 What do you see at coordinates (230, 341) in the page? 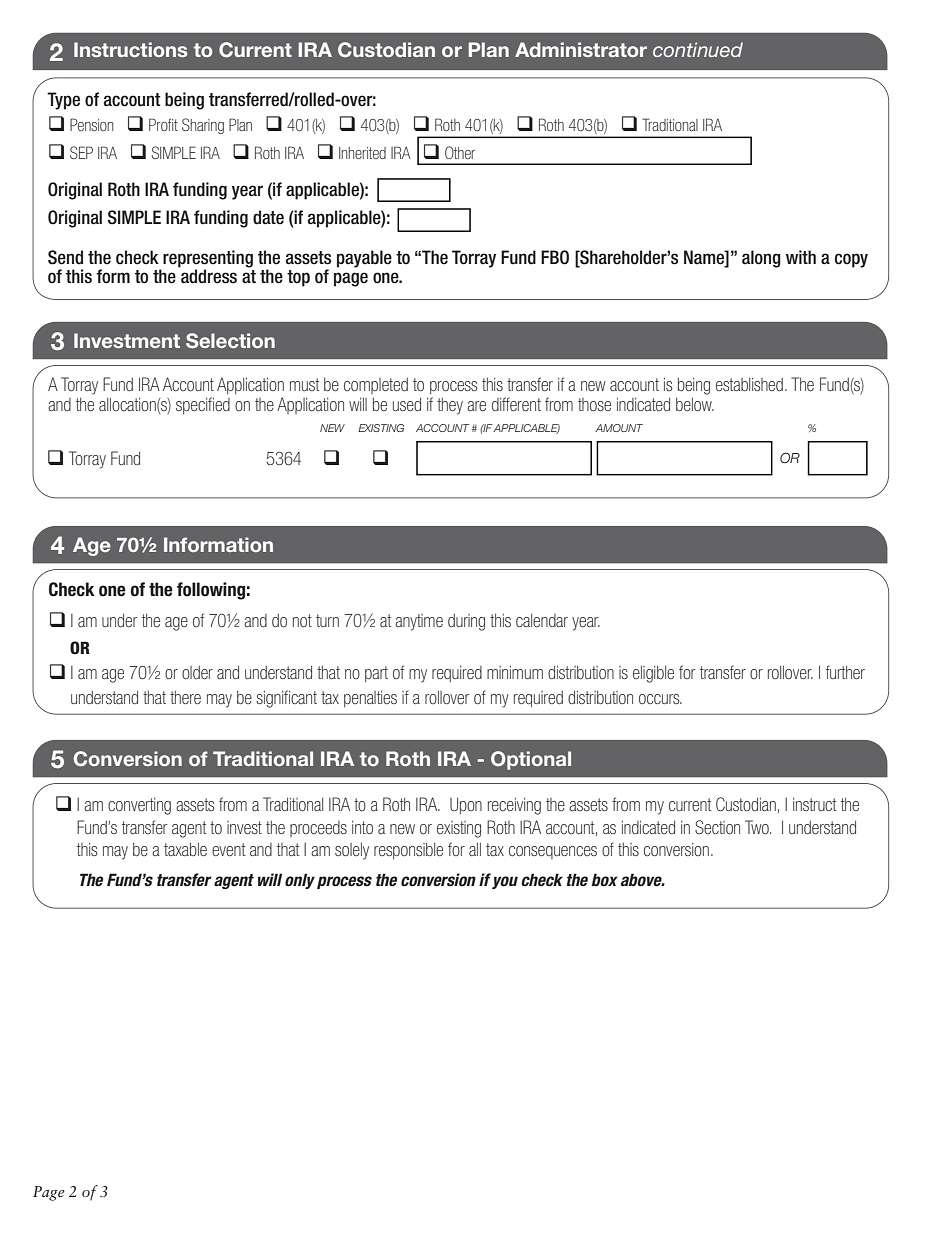
I see `Selection` at bounding box center [230, 341].
